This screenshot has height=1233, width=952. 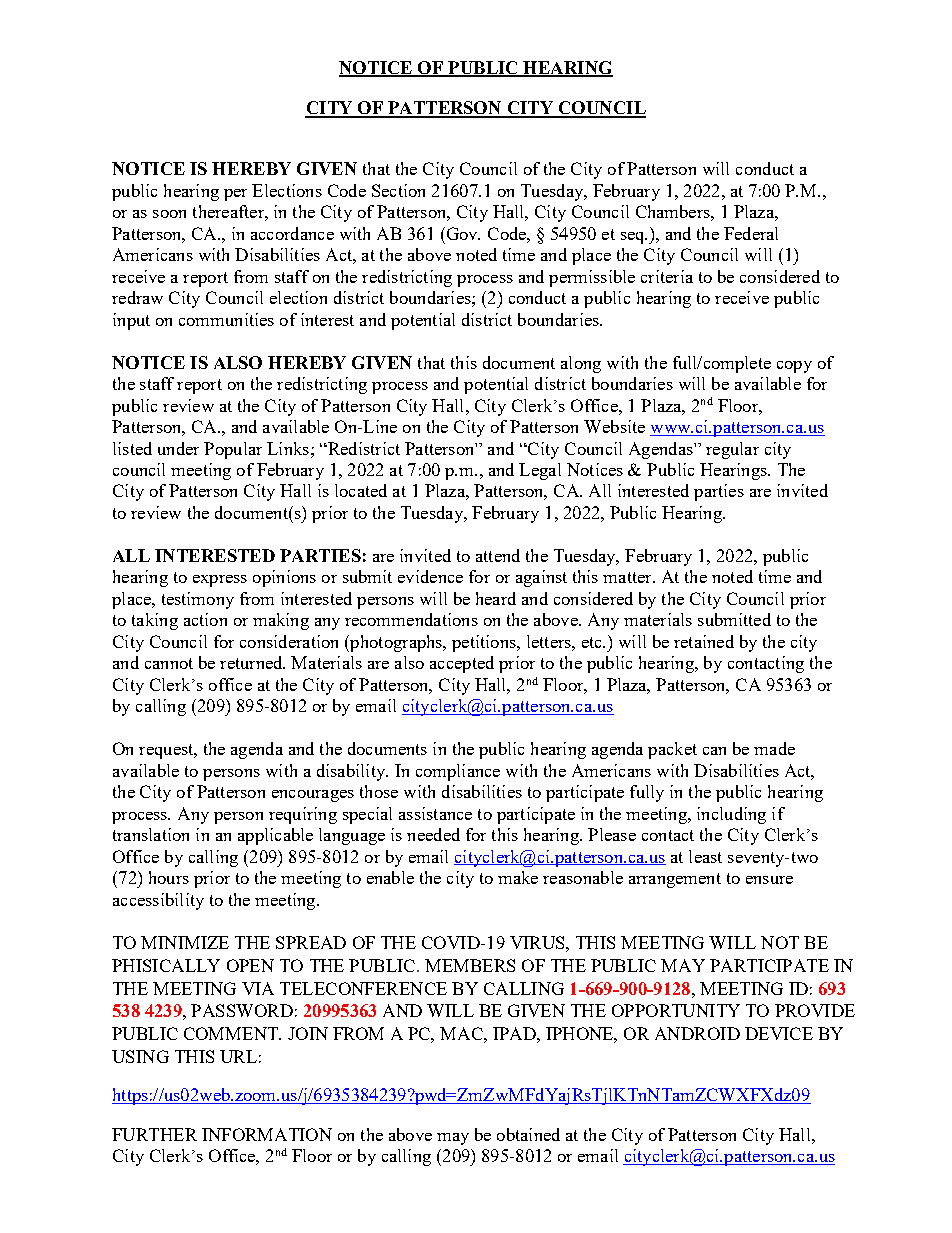 What do you see at coordinates (151, 834) in the screenshot?
I see `translation` at bounding box center [151, 834].
